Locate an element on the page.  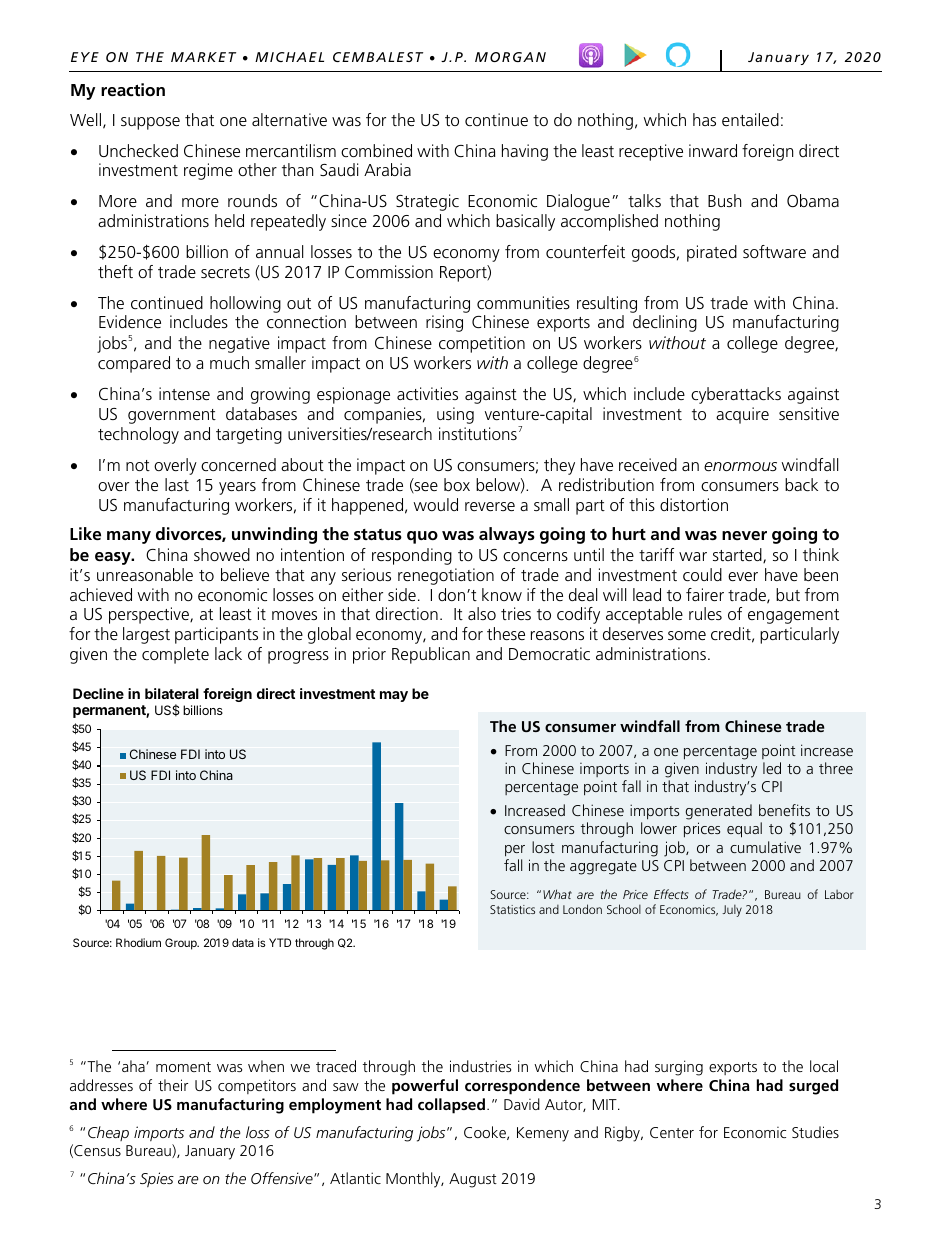
complete is located at coordinates (175, 655).
